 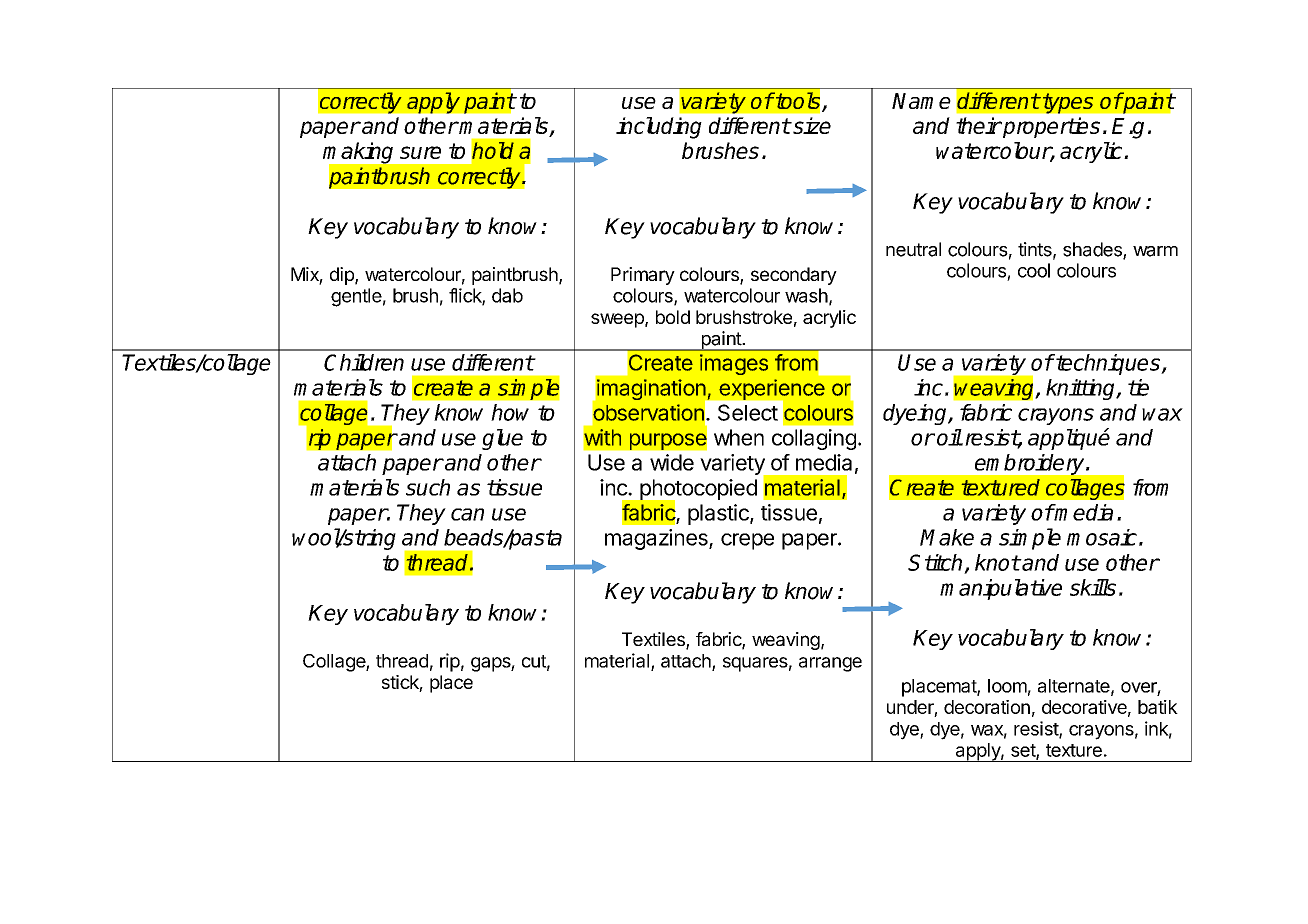 I want to click on sure, so click(x=420, y=152).
